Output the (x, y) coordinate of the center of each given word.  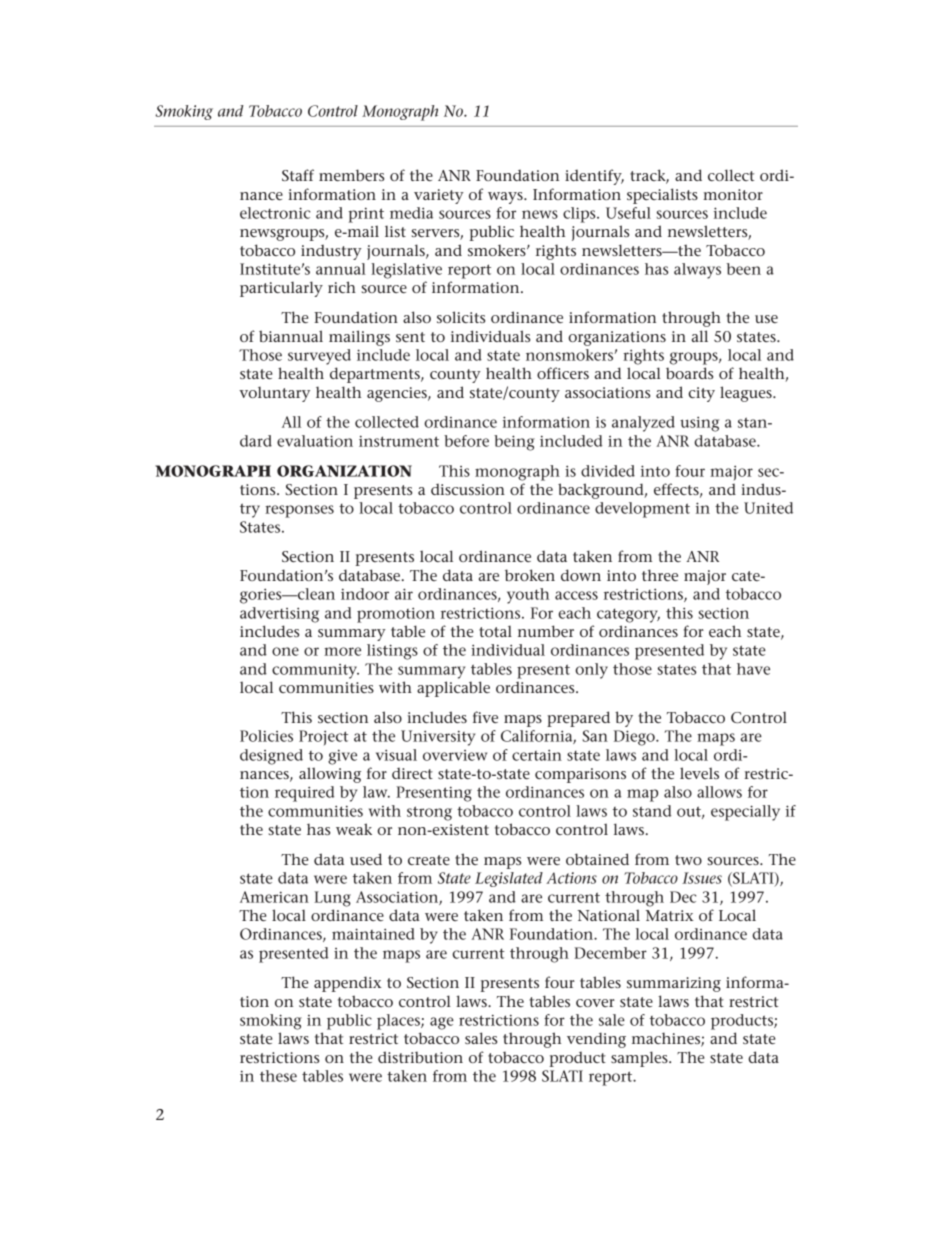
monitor (733, 194)
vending (596, 1040)
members (351, 175)
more (342, 651)
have (753, 669)
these (278, 1076)
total (495, 631)
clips (580, 215)
